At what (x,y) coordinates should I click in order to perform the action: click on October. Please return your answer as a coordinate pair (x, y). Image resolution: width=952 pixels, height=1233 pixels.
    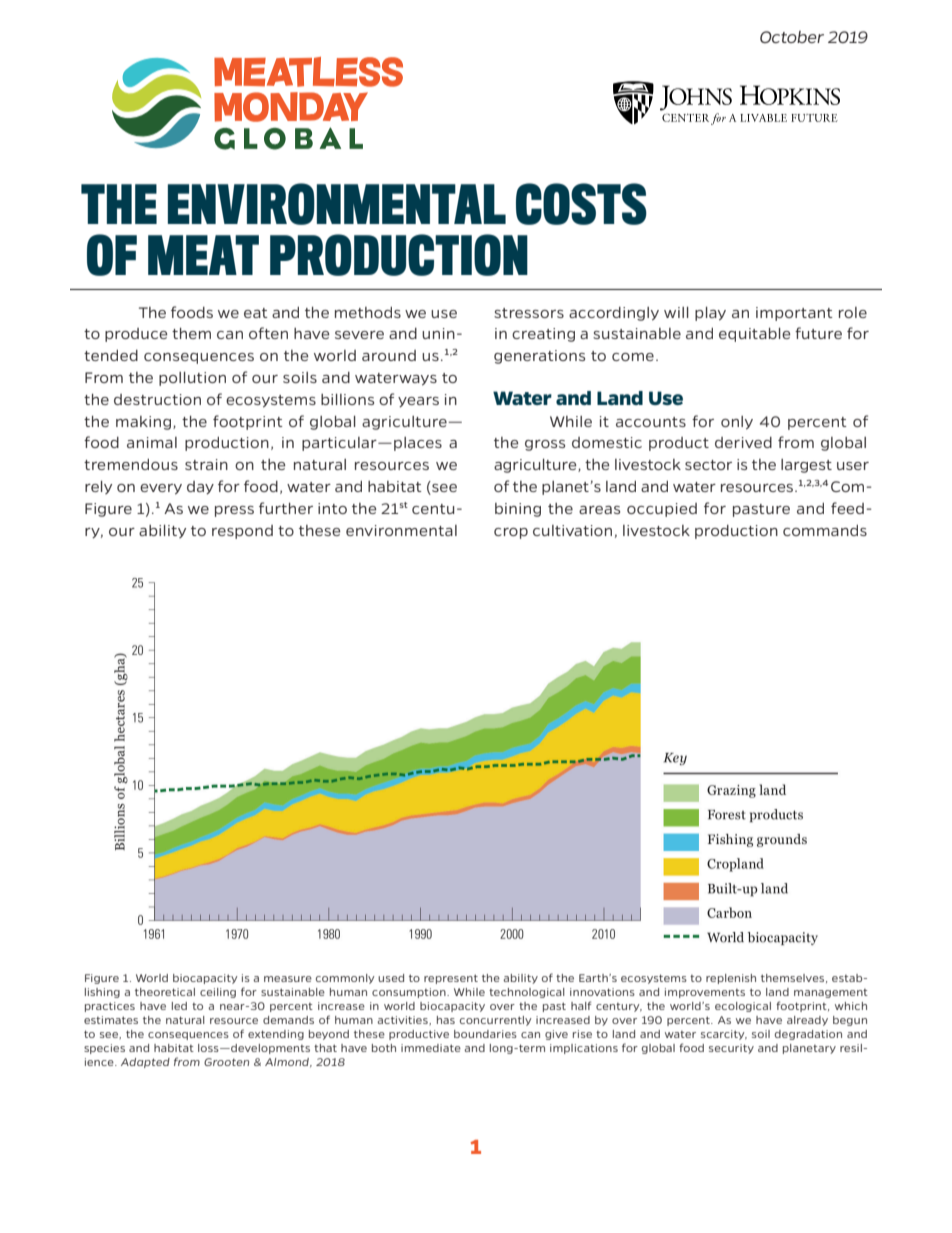
    Looking at the image, I should click on (792, 37).
